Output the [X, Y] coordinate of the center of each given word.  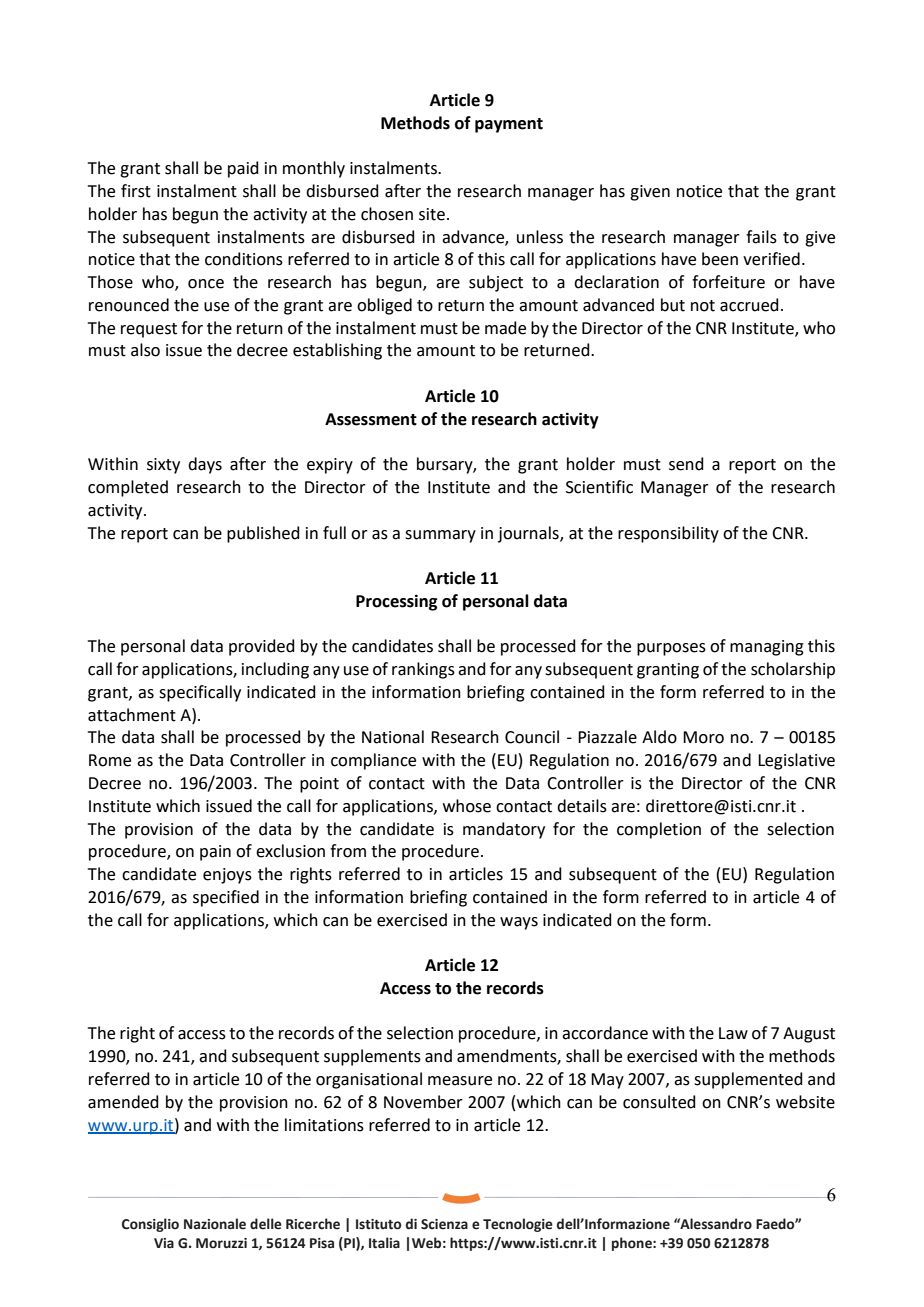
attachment [132, 715]
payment [509, 125]
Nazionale [215, 1224]
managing [767, 648]
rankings [423, 670]
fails [761, 237]
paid [243, 169]
